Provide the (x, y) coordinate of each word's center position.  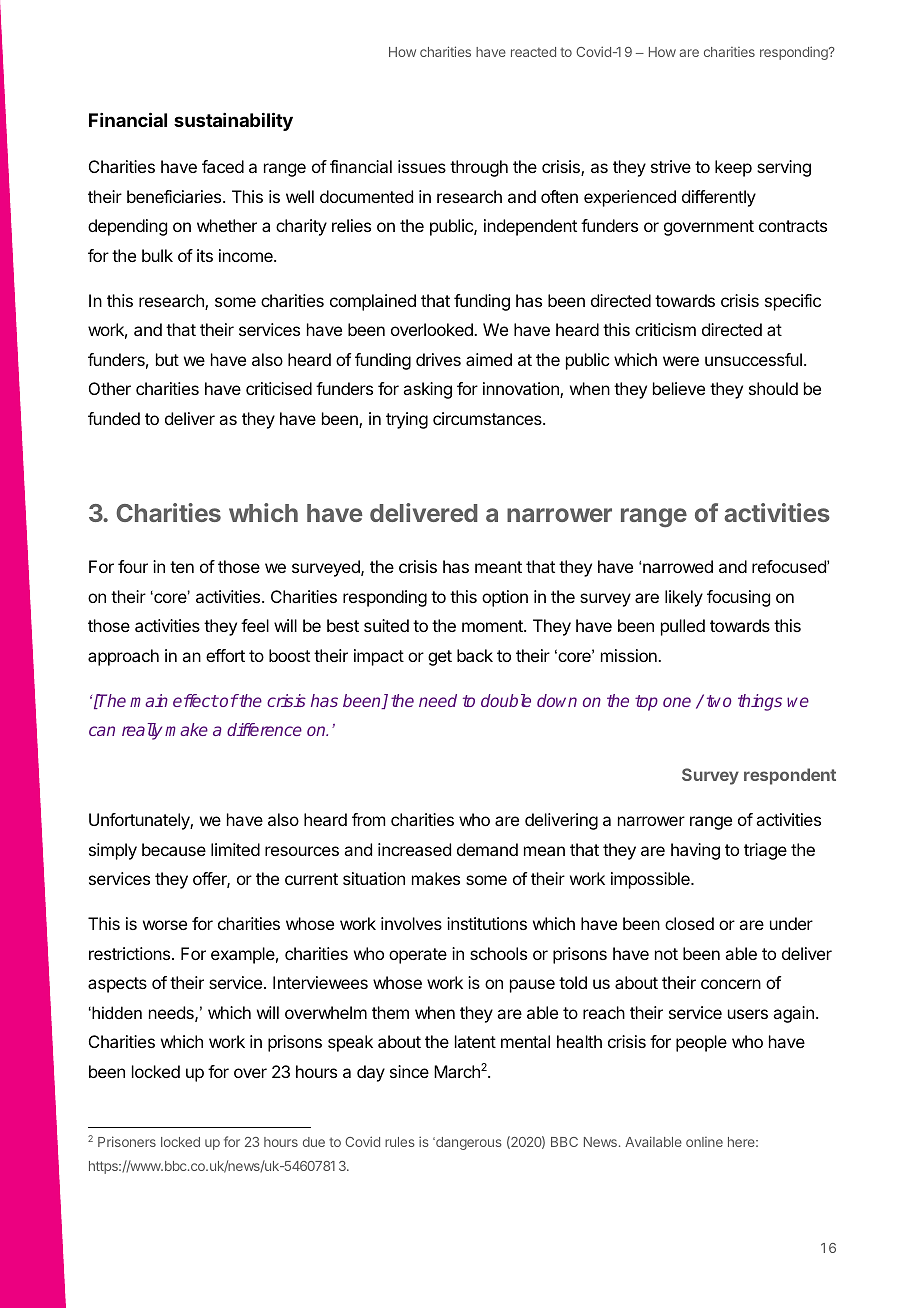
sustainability (233, 121)
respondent (790, 776)
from (368, 819)
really (142, 731)
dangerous (468, 1143)
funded (114, 418)
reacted (533, 52)
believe (679, 388)
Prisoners (127, 1141)
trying (407, 420)
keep (733, 168)
